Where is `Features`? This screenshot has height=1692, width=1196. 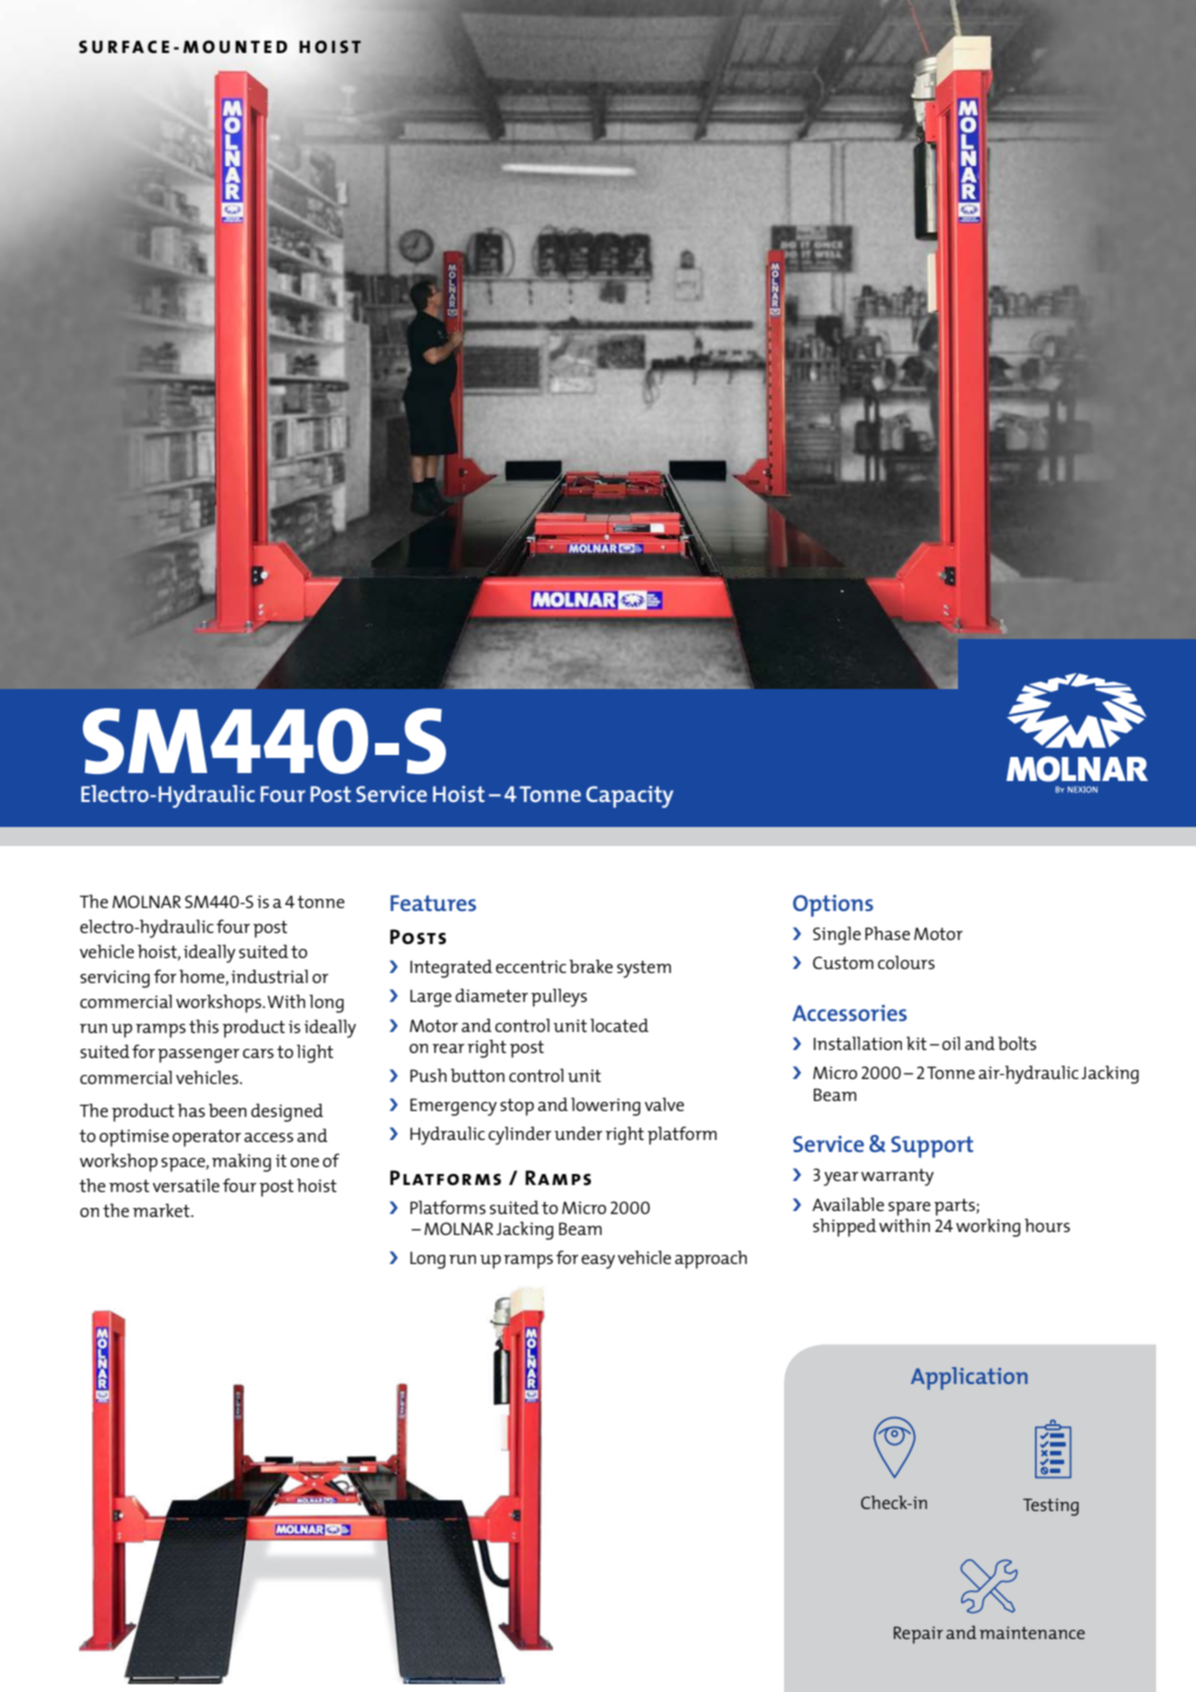 Features is located at coordinates (433, 903).
